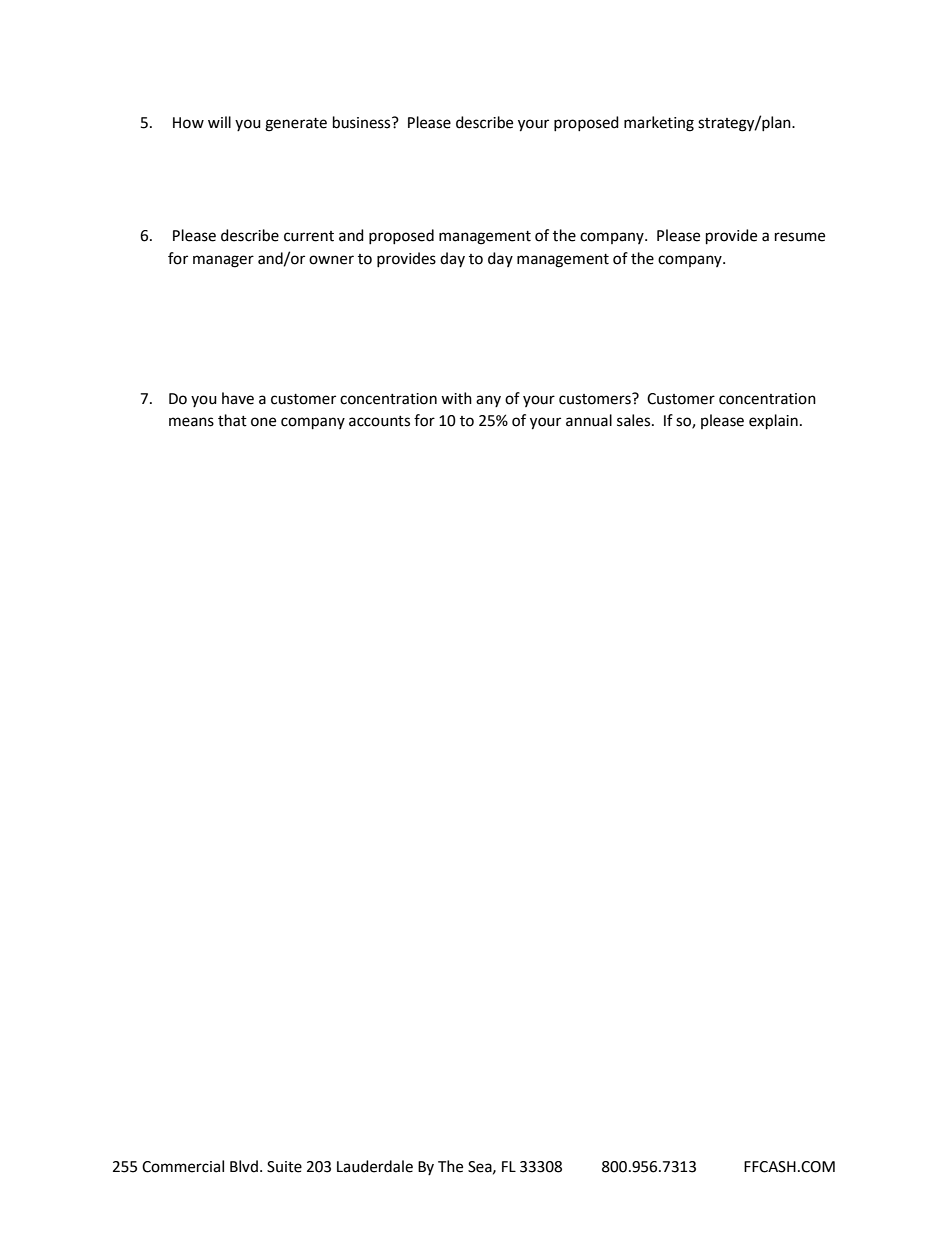 The height and width of the page is (1233, 952). I want to click on annual, so click(589, 420).
